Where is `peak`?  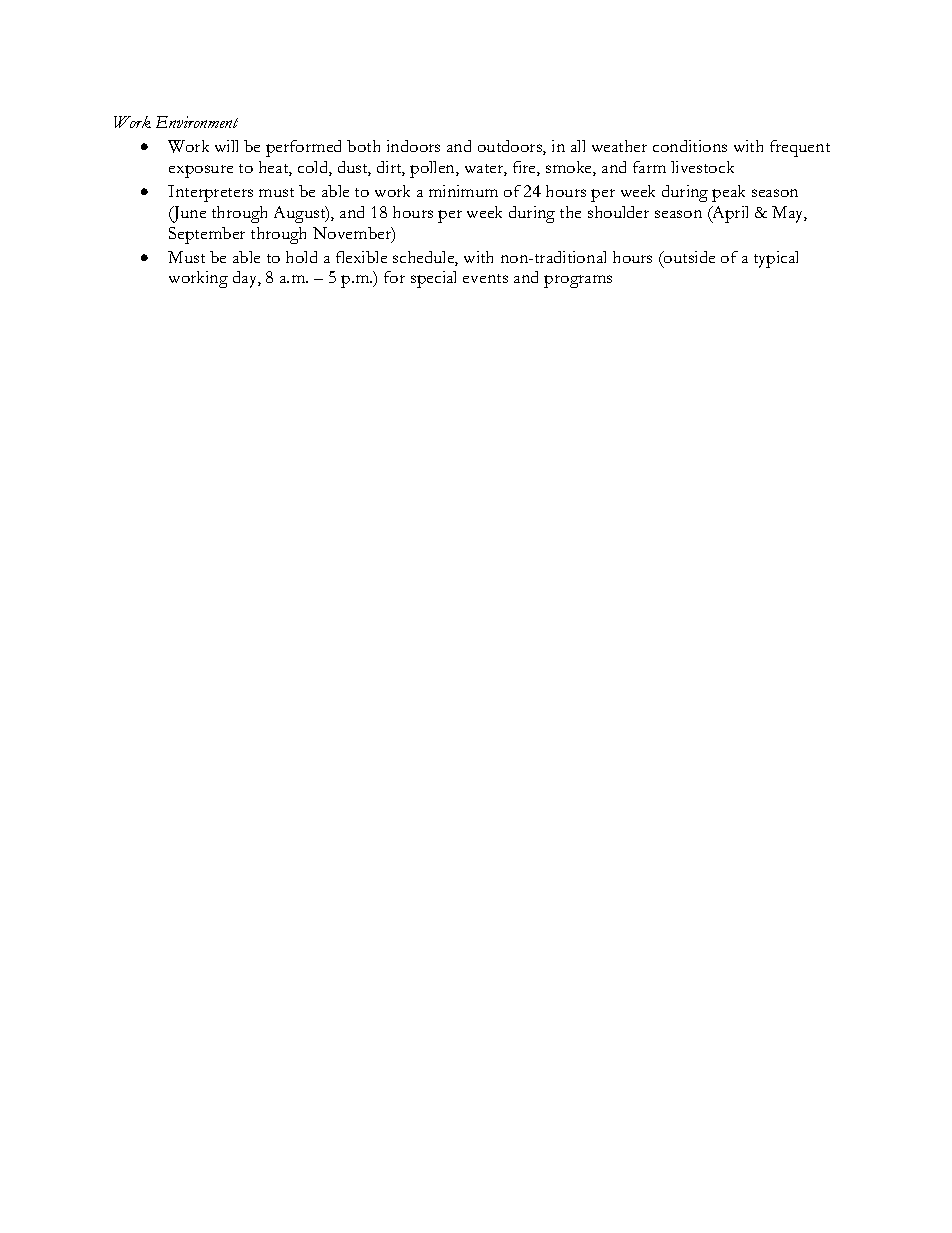
peak is located at coordinates (728, 193).
